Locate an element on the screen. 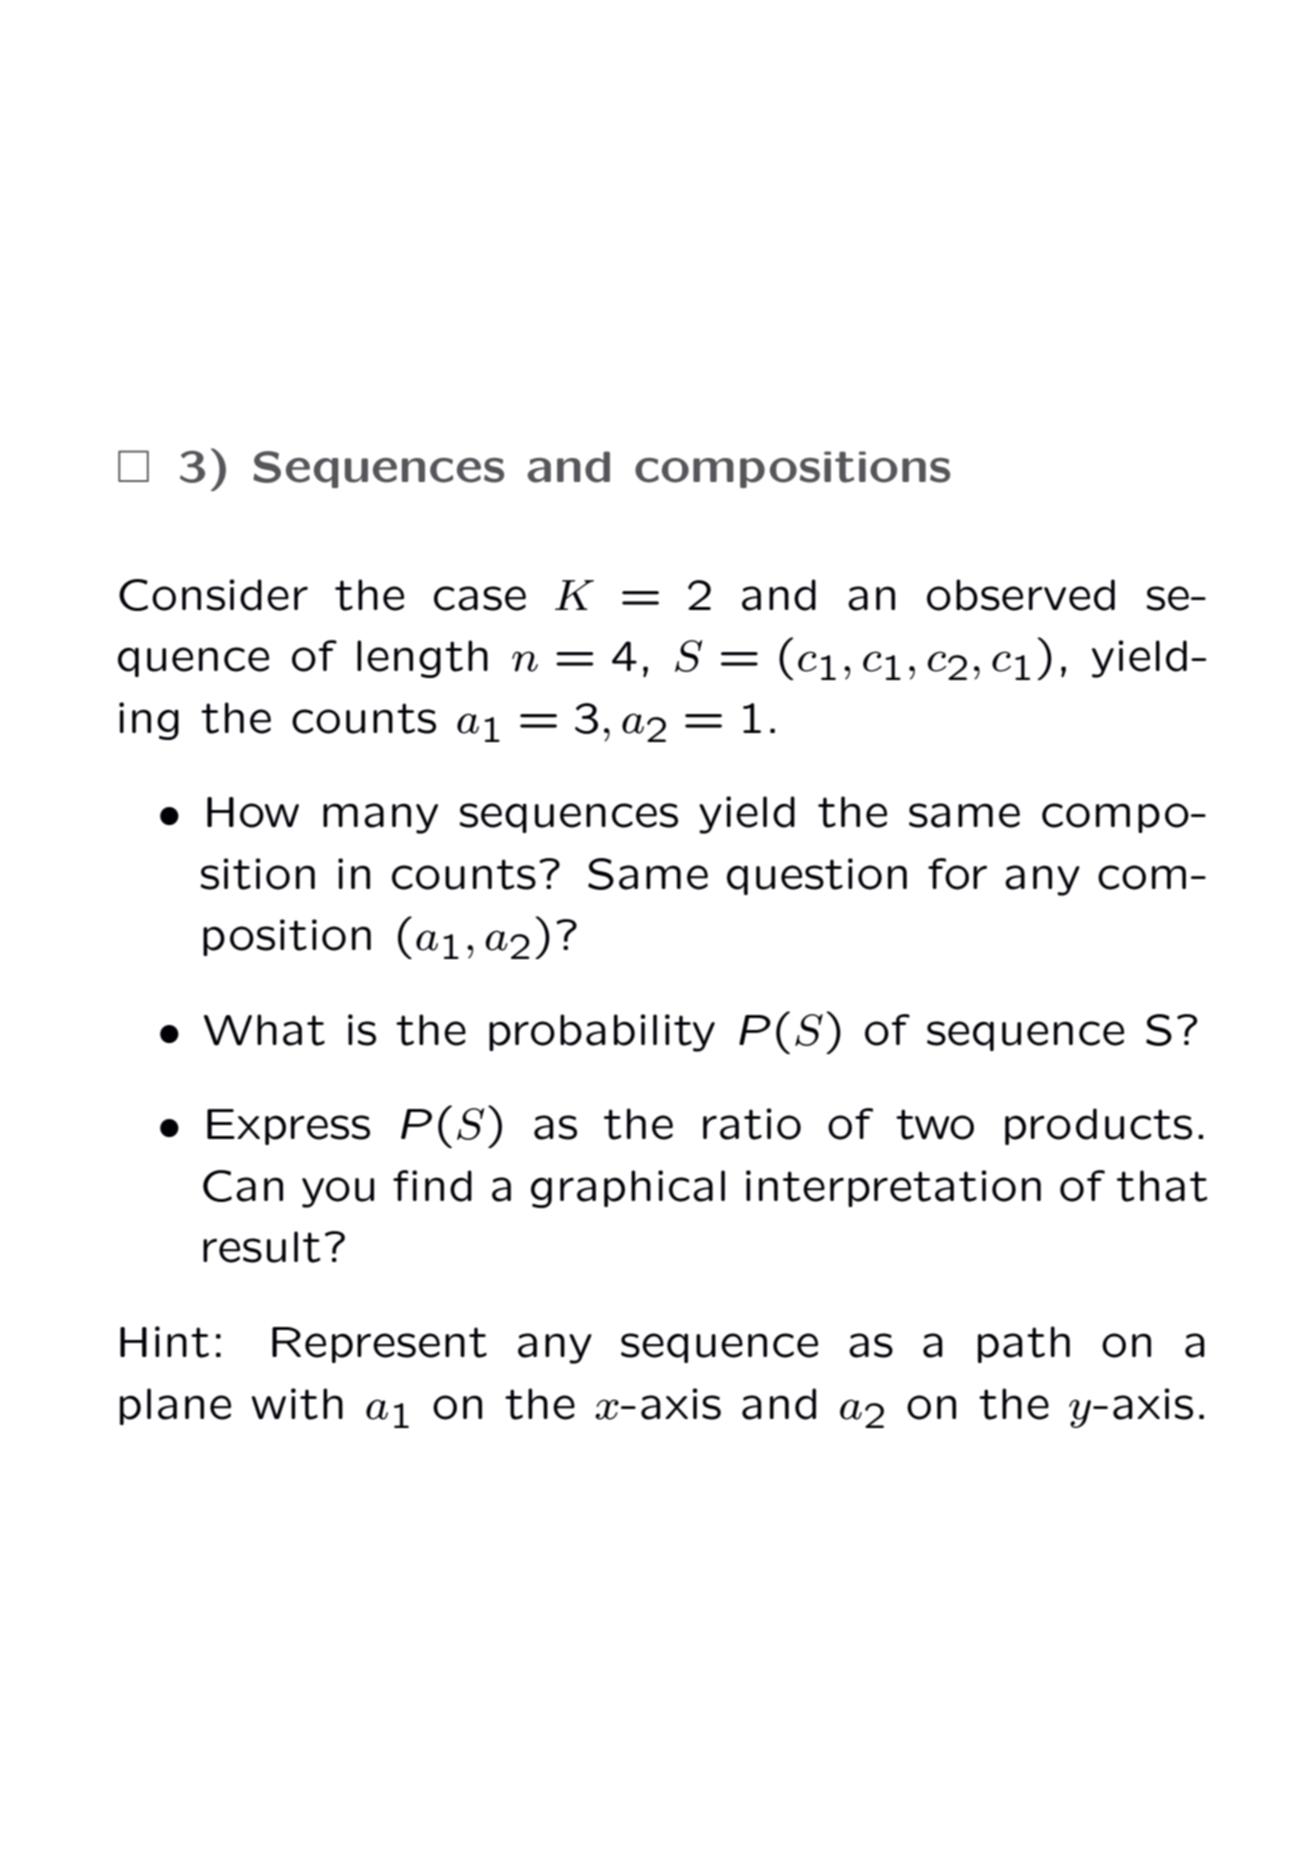 The image size is (1313, 1858). observed is located at coordinates (1021, 595).
